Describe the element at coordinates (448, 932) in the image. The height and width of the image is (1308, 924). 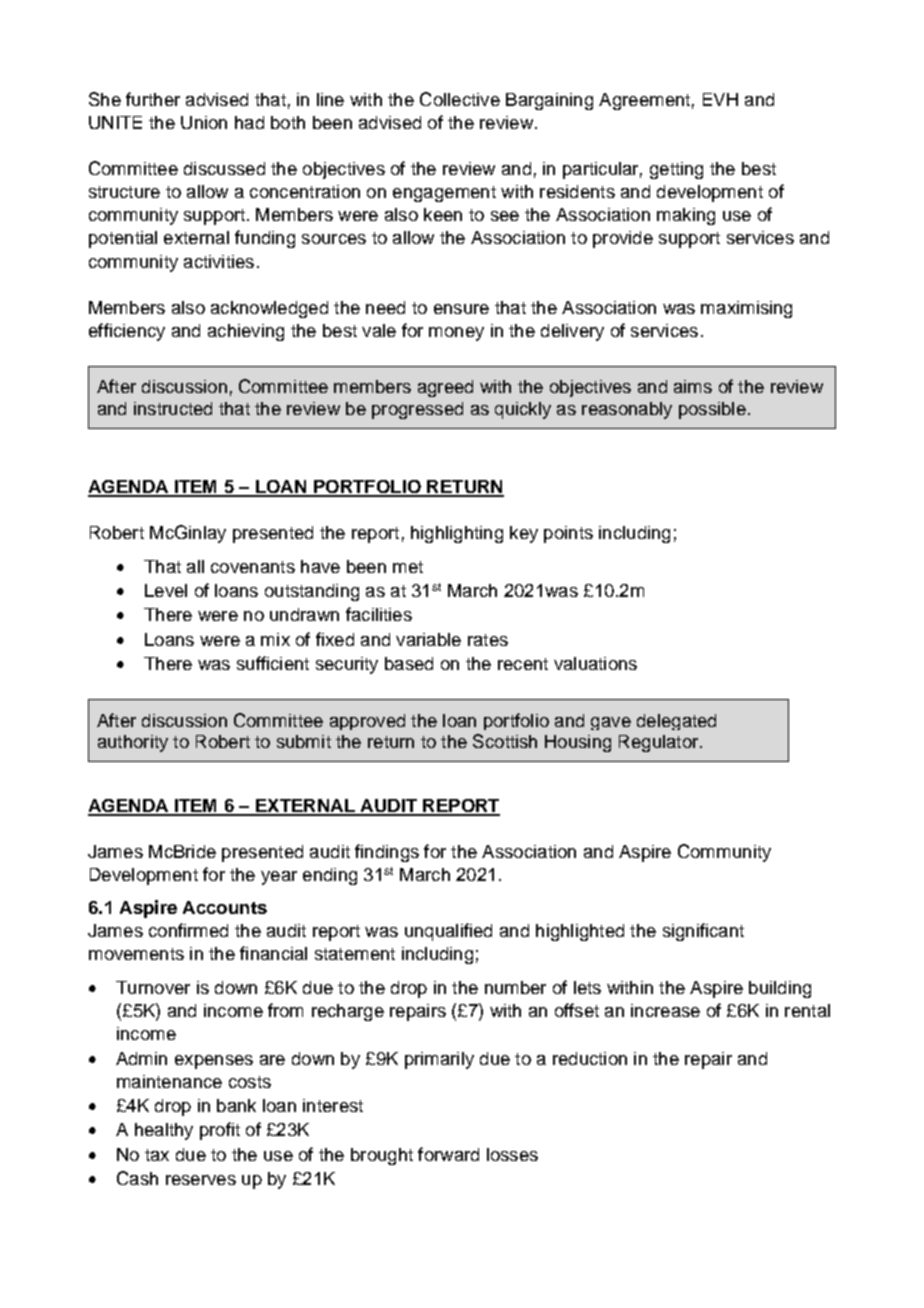
I see `unqualified` at that location.
